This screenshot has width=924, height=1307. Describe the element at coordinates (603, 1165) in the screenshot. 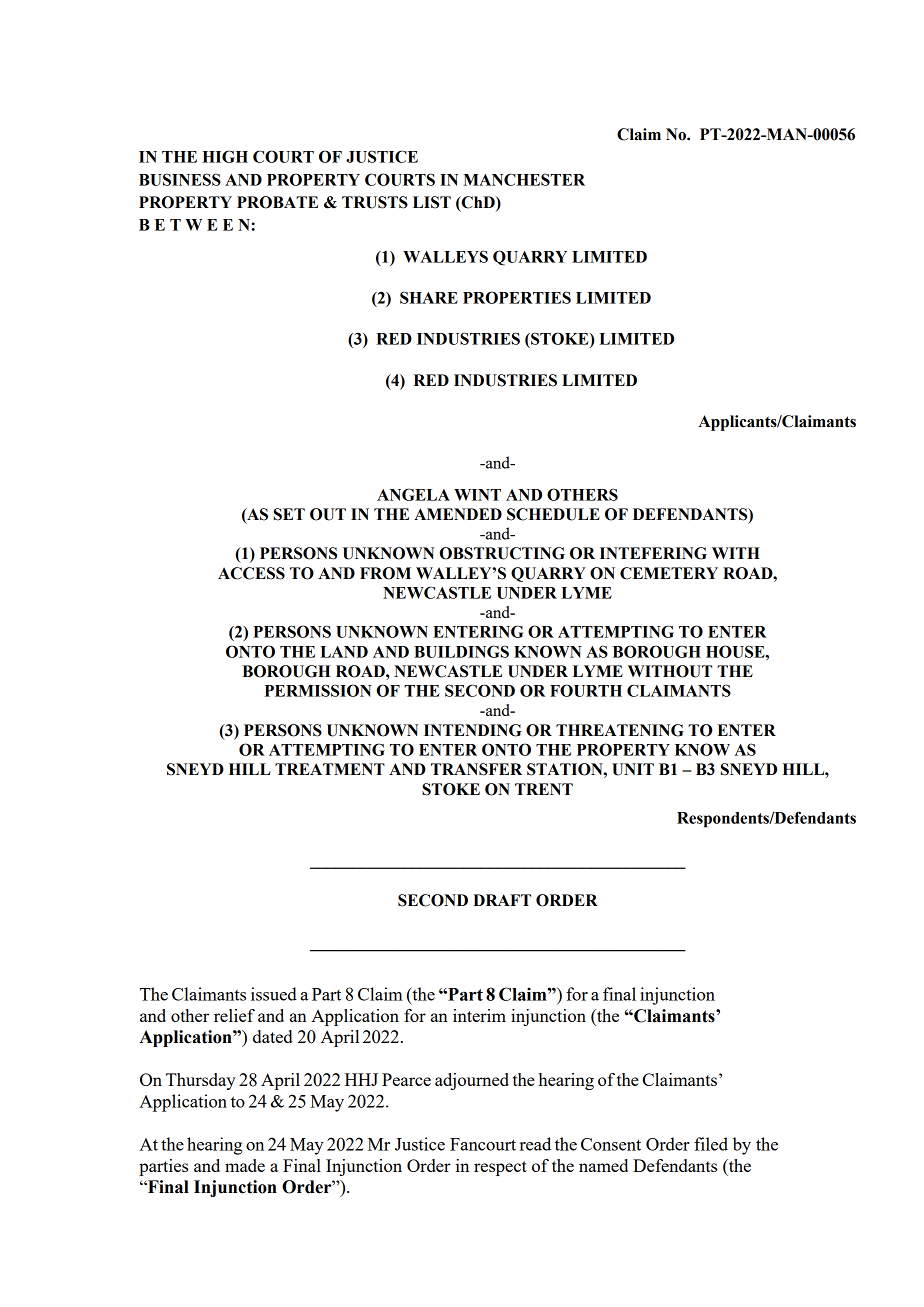

I see `named` at that location.
